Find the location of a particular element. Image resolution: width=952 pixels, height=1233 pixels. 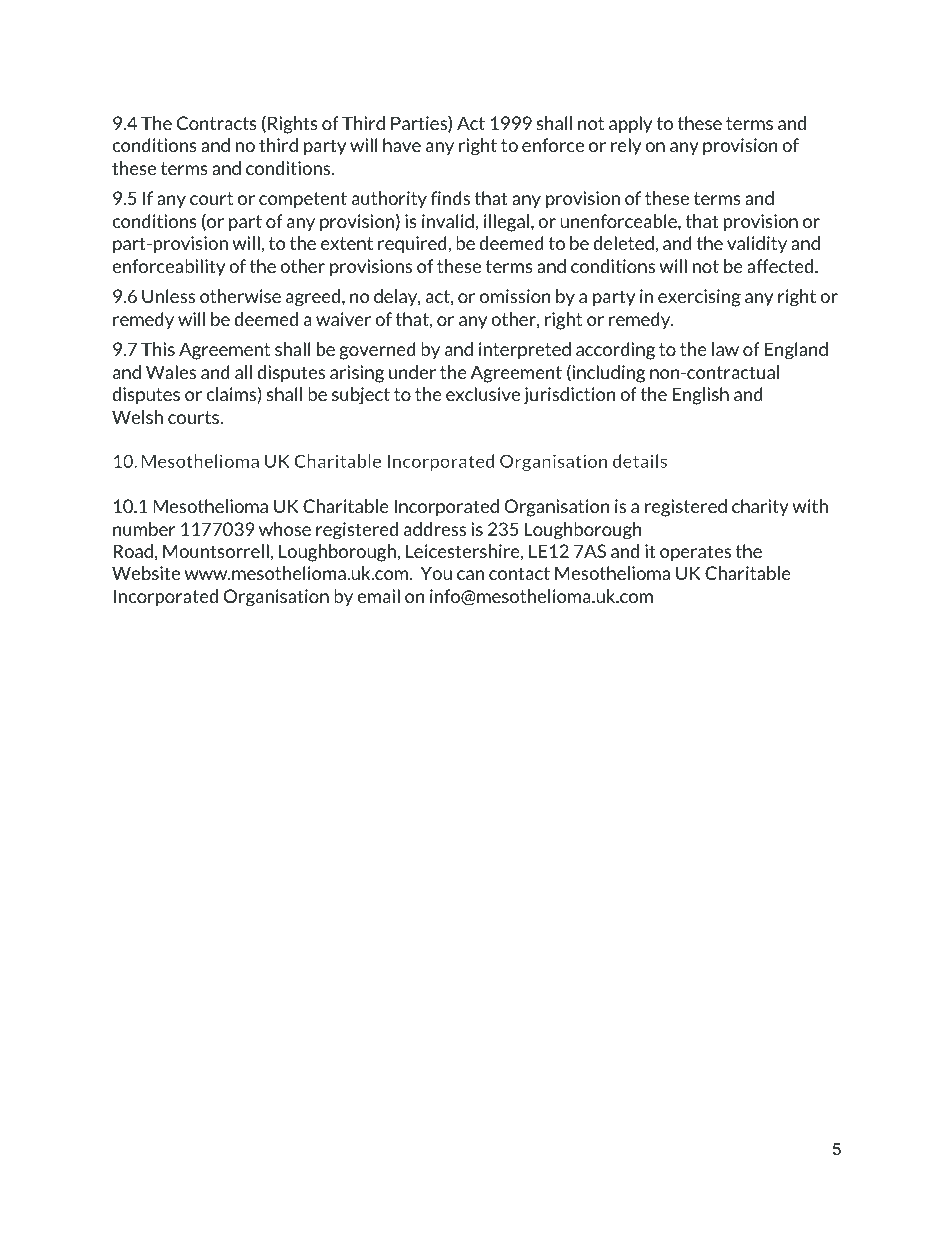

address is located at coordinates (435, 529).
